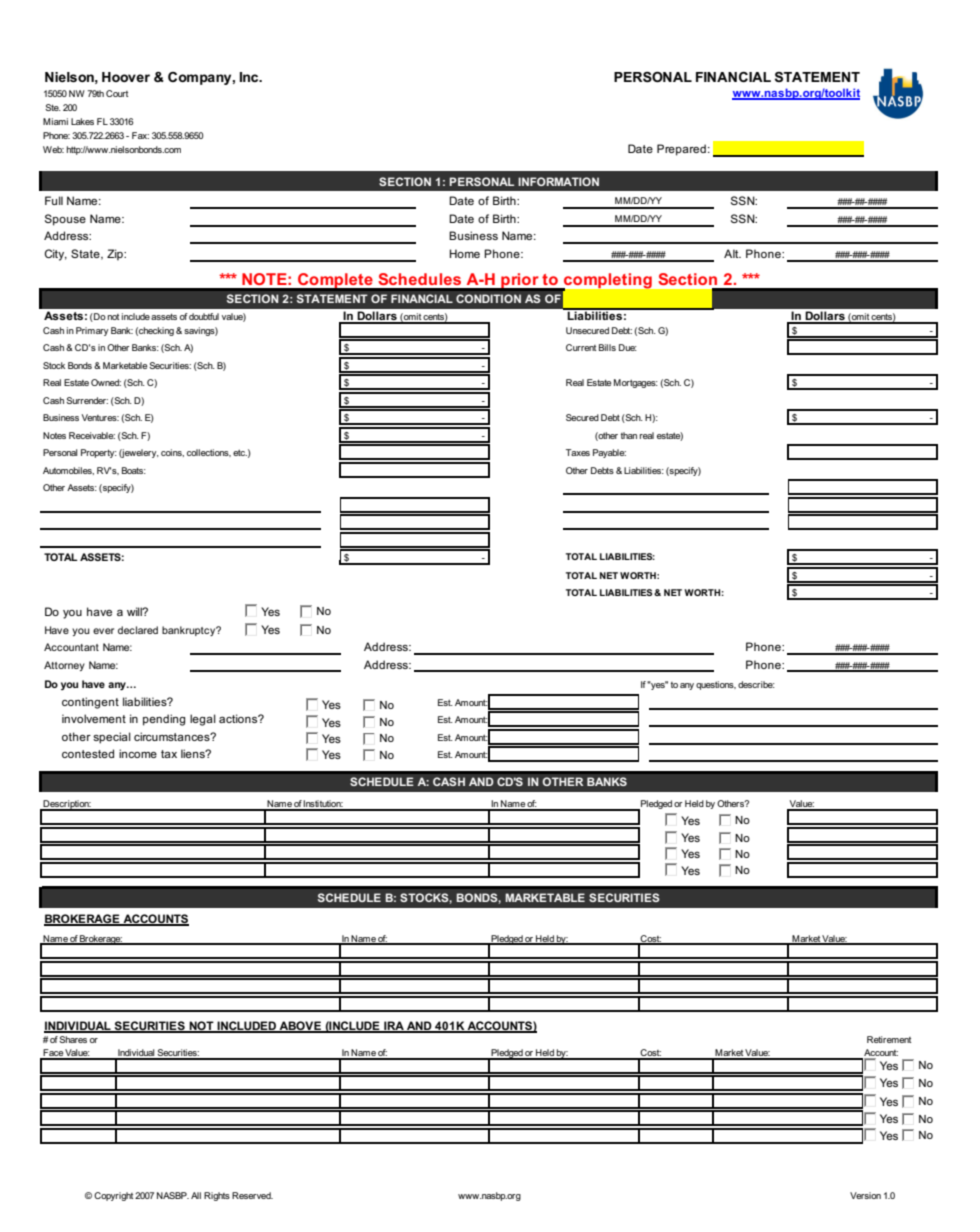 The image size is (980, 1232). Describe the element at coordinates (138, 753) in the document. I see `income` at that location.
